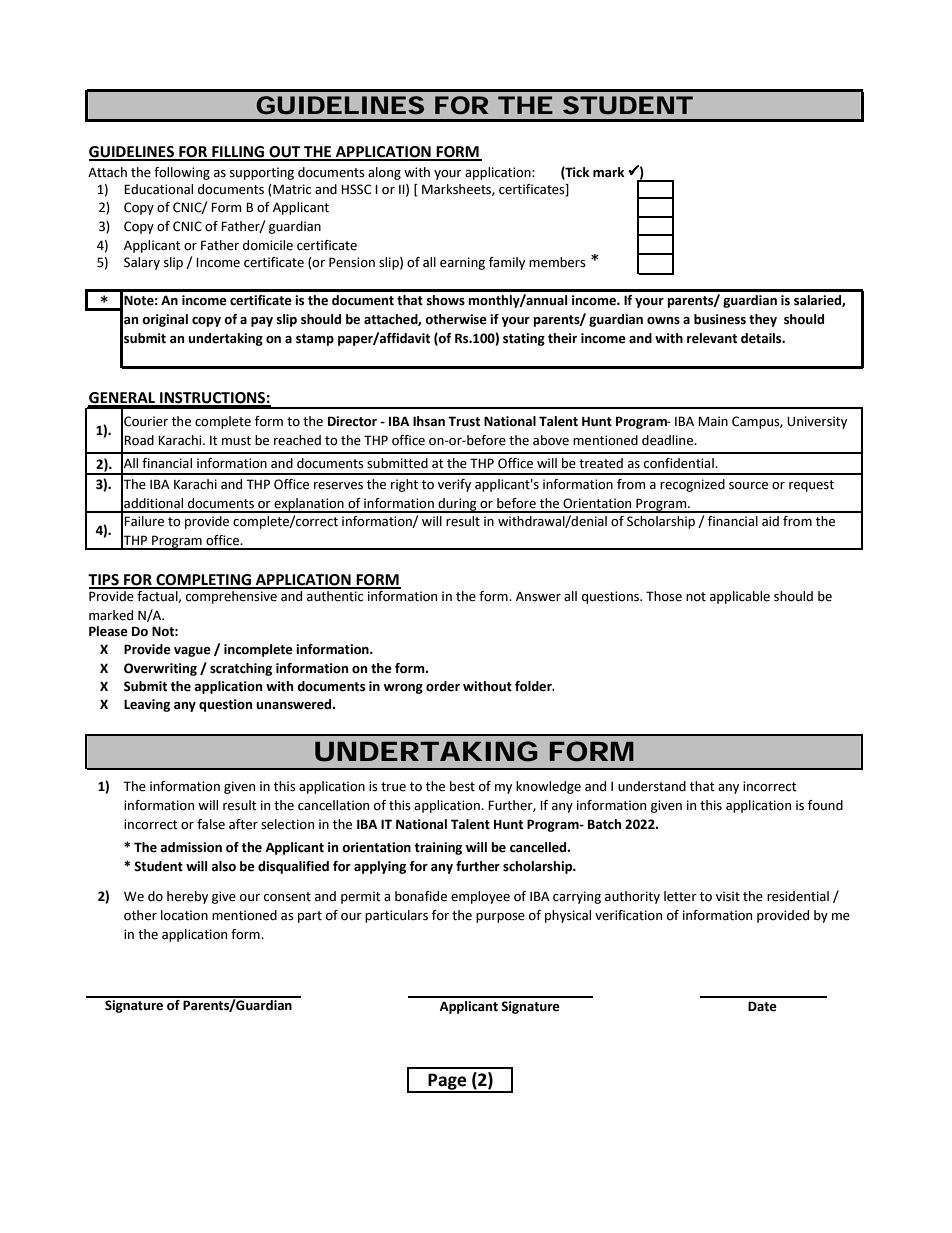  Describe the element at coordinates (448, 1082) in the document. I see `Page` at that location.
